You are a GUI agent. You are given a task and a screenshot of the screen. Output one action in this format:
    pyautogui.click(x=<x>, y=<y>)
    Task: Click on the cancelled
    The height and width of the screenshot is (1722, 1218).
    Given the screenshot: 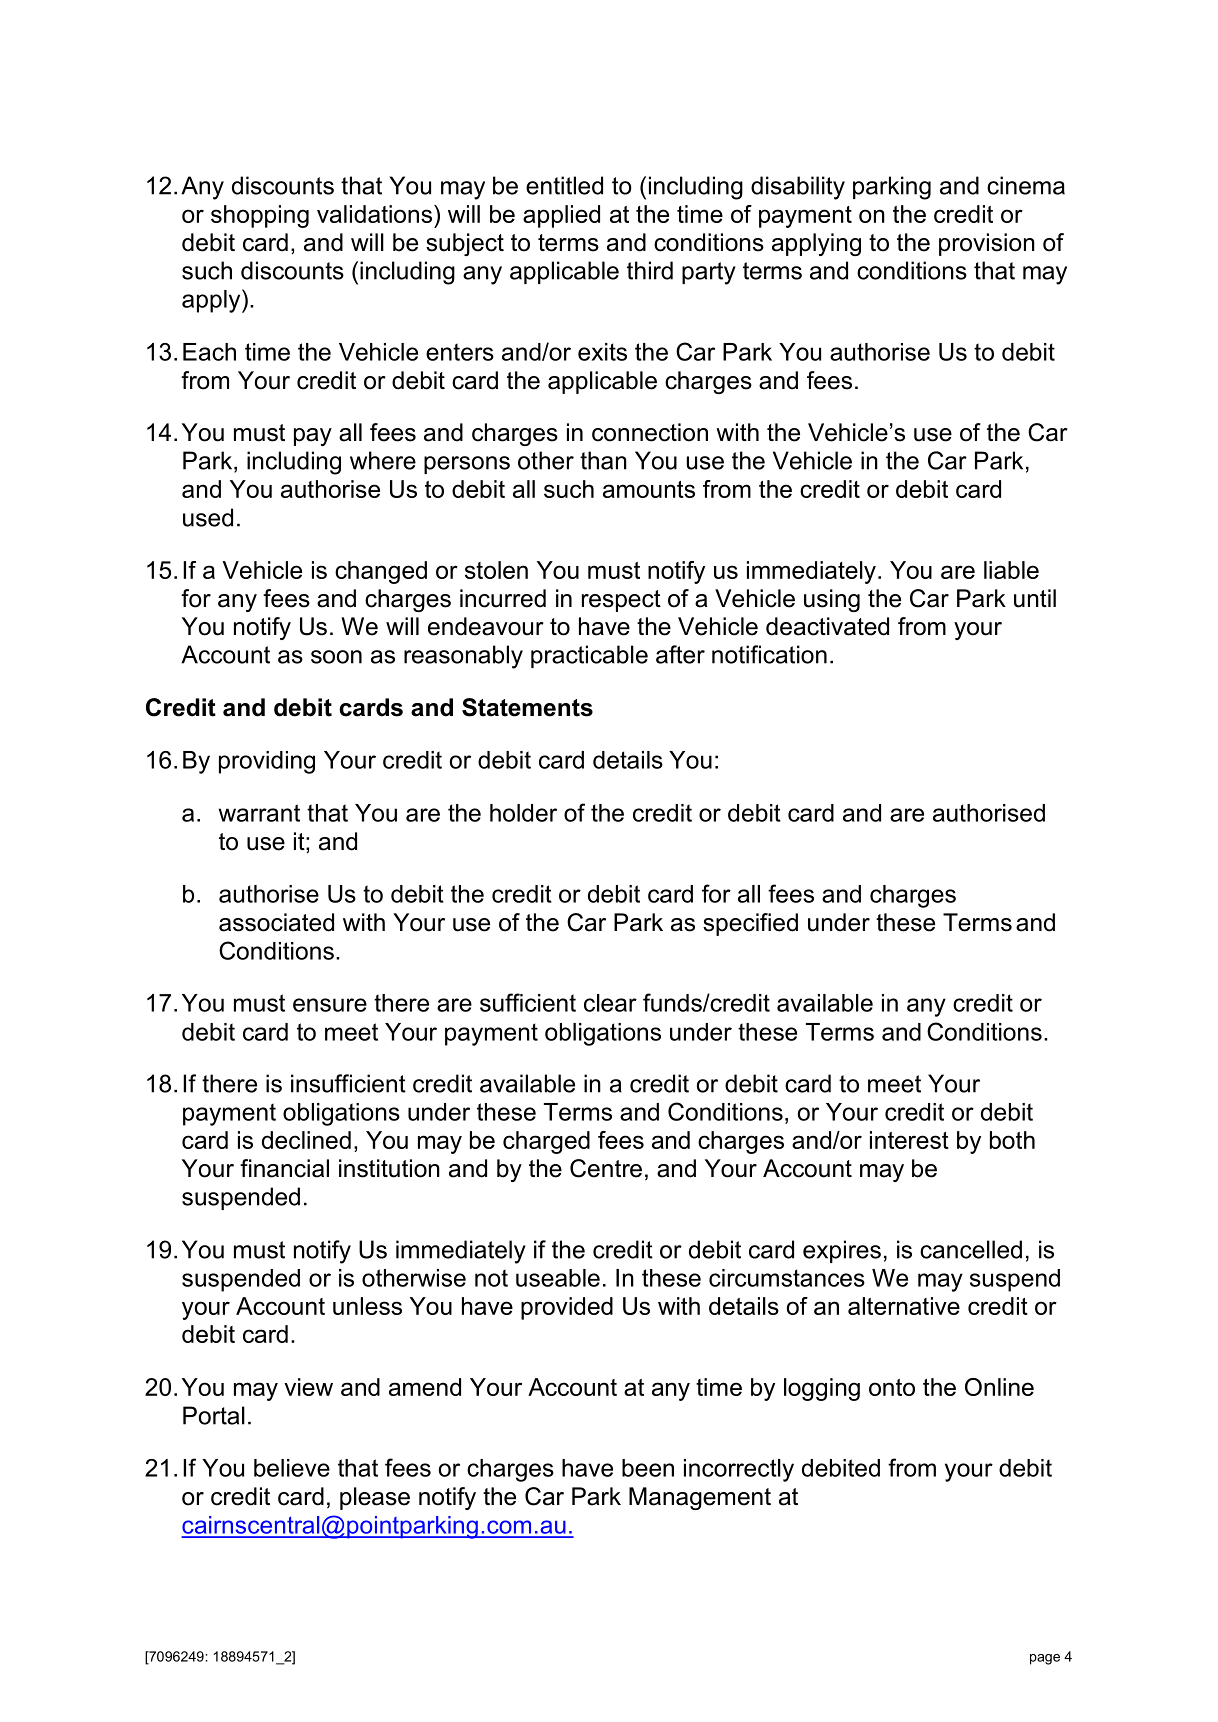 What is the action you would take?
    pyautogui.click(x=971, y=1249)
